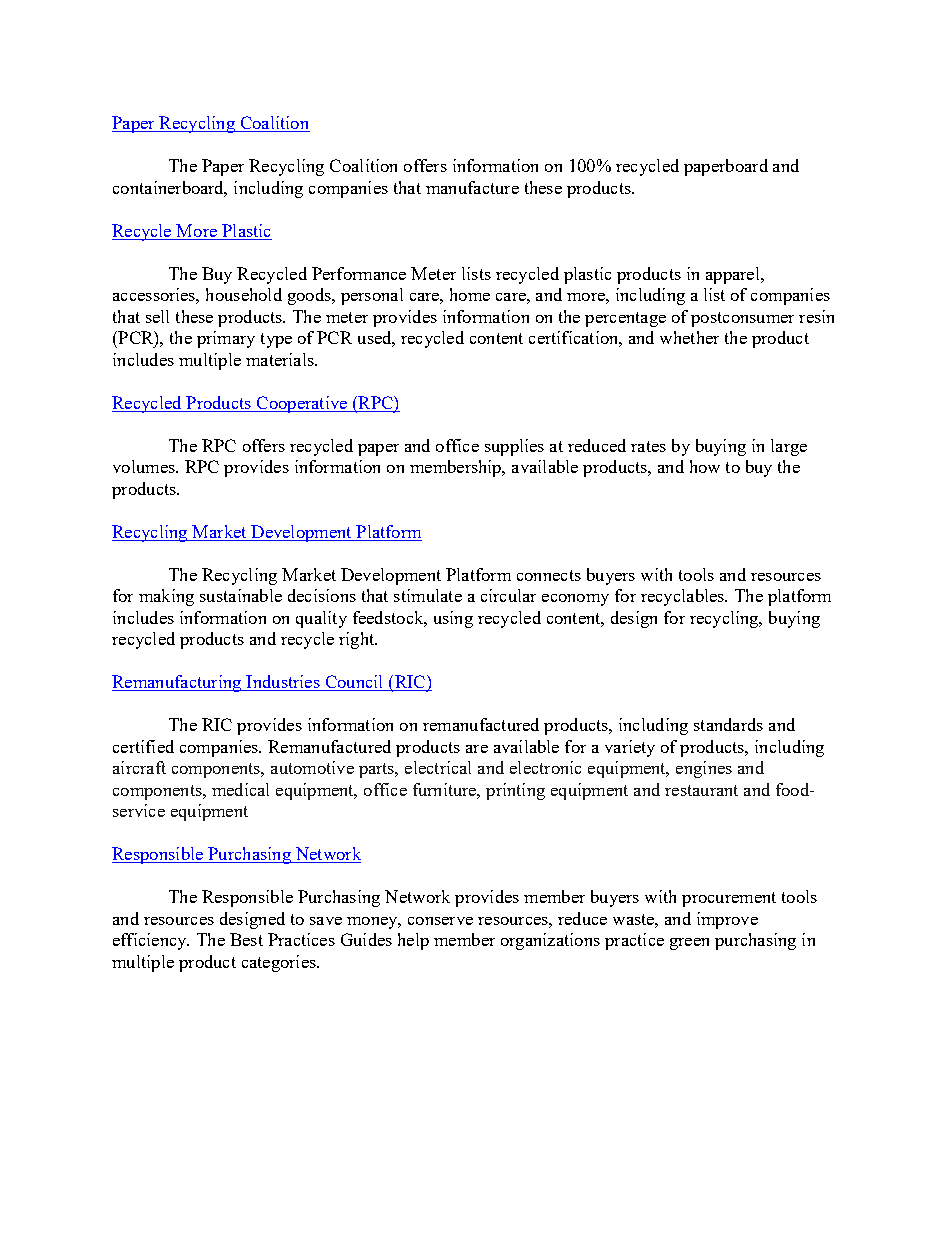 Image resolution: width=952 pixels, height=1233 pixels. I want to click on home, so click(470, 294).
